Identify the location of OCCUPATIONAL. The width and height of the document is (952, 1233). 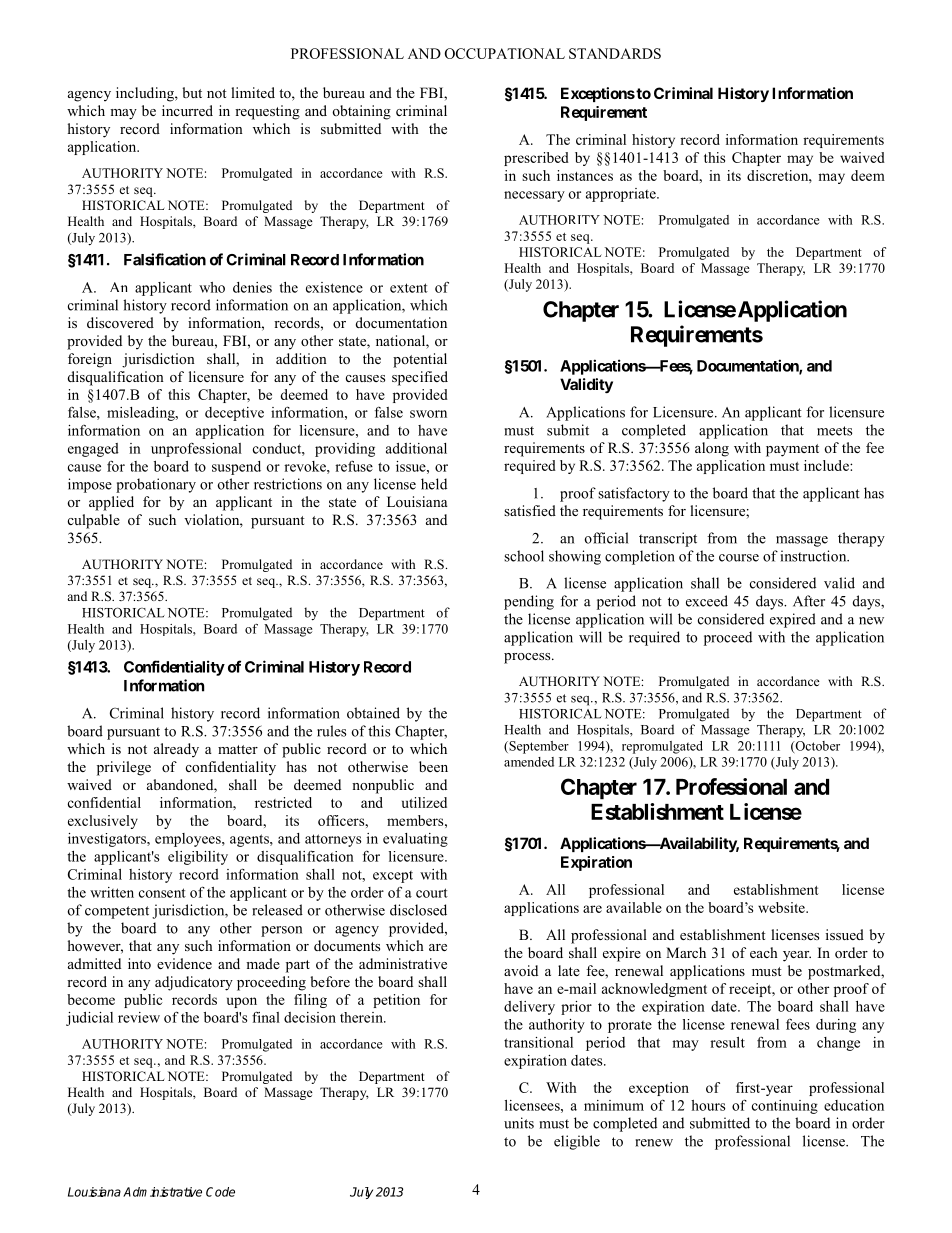
(505, 53).
